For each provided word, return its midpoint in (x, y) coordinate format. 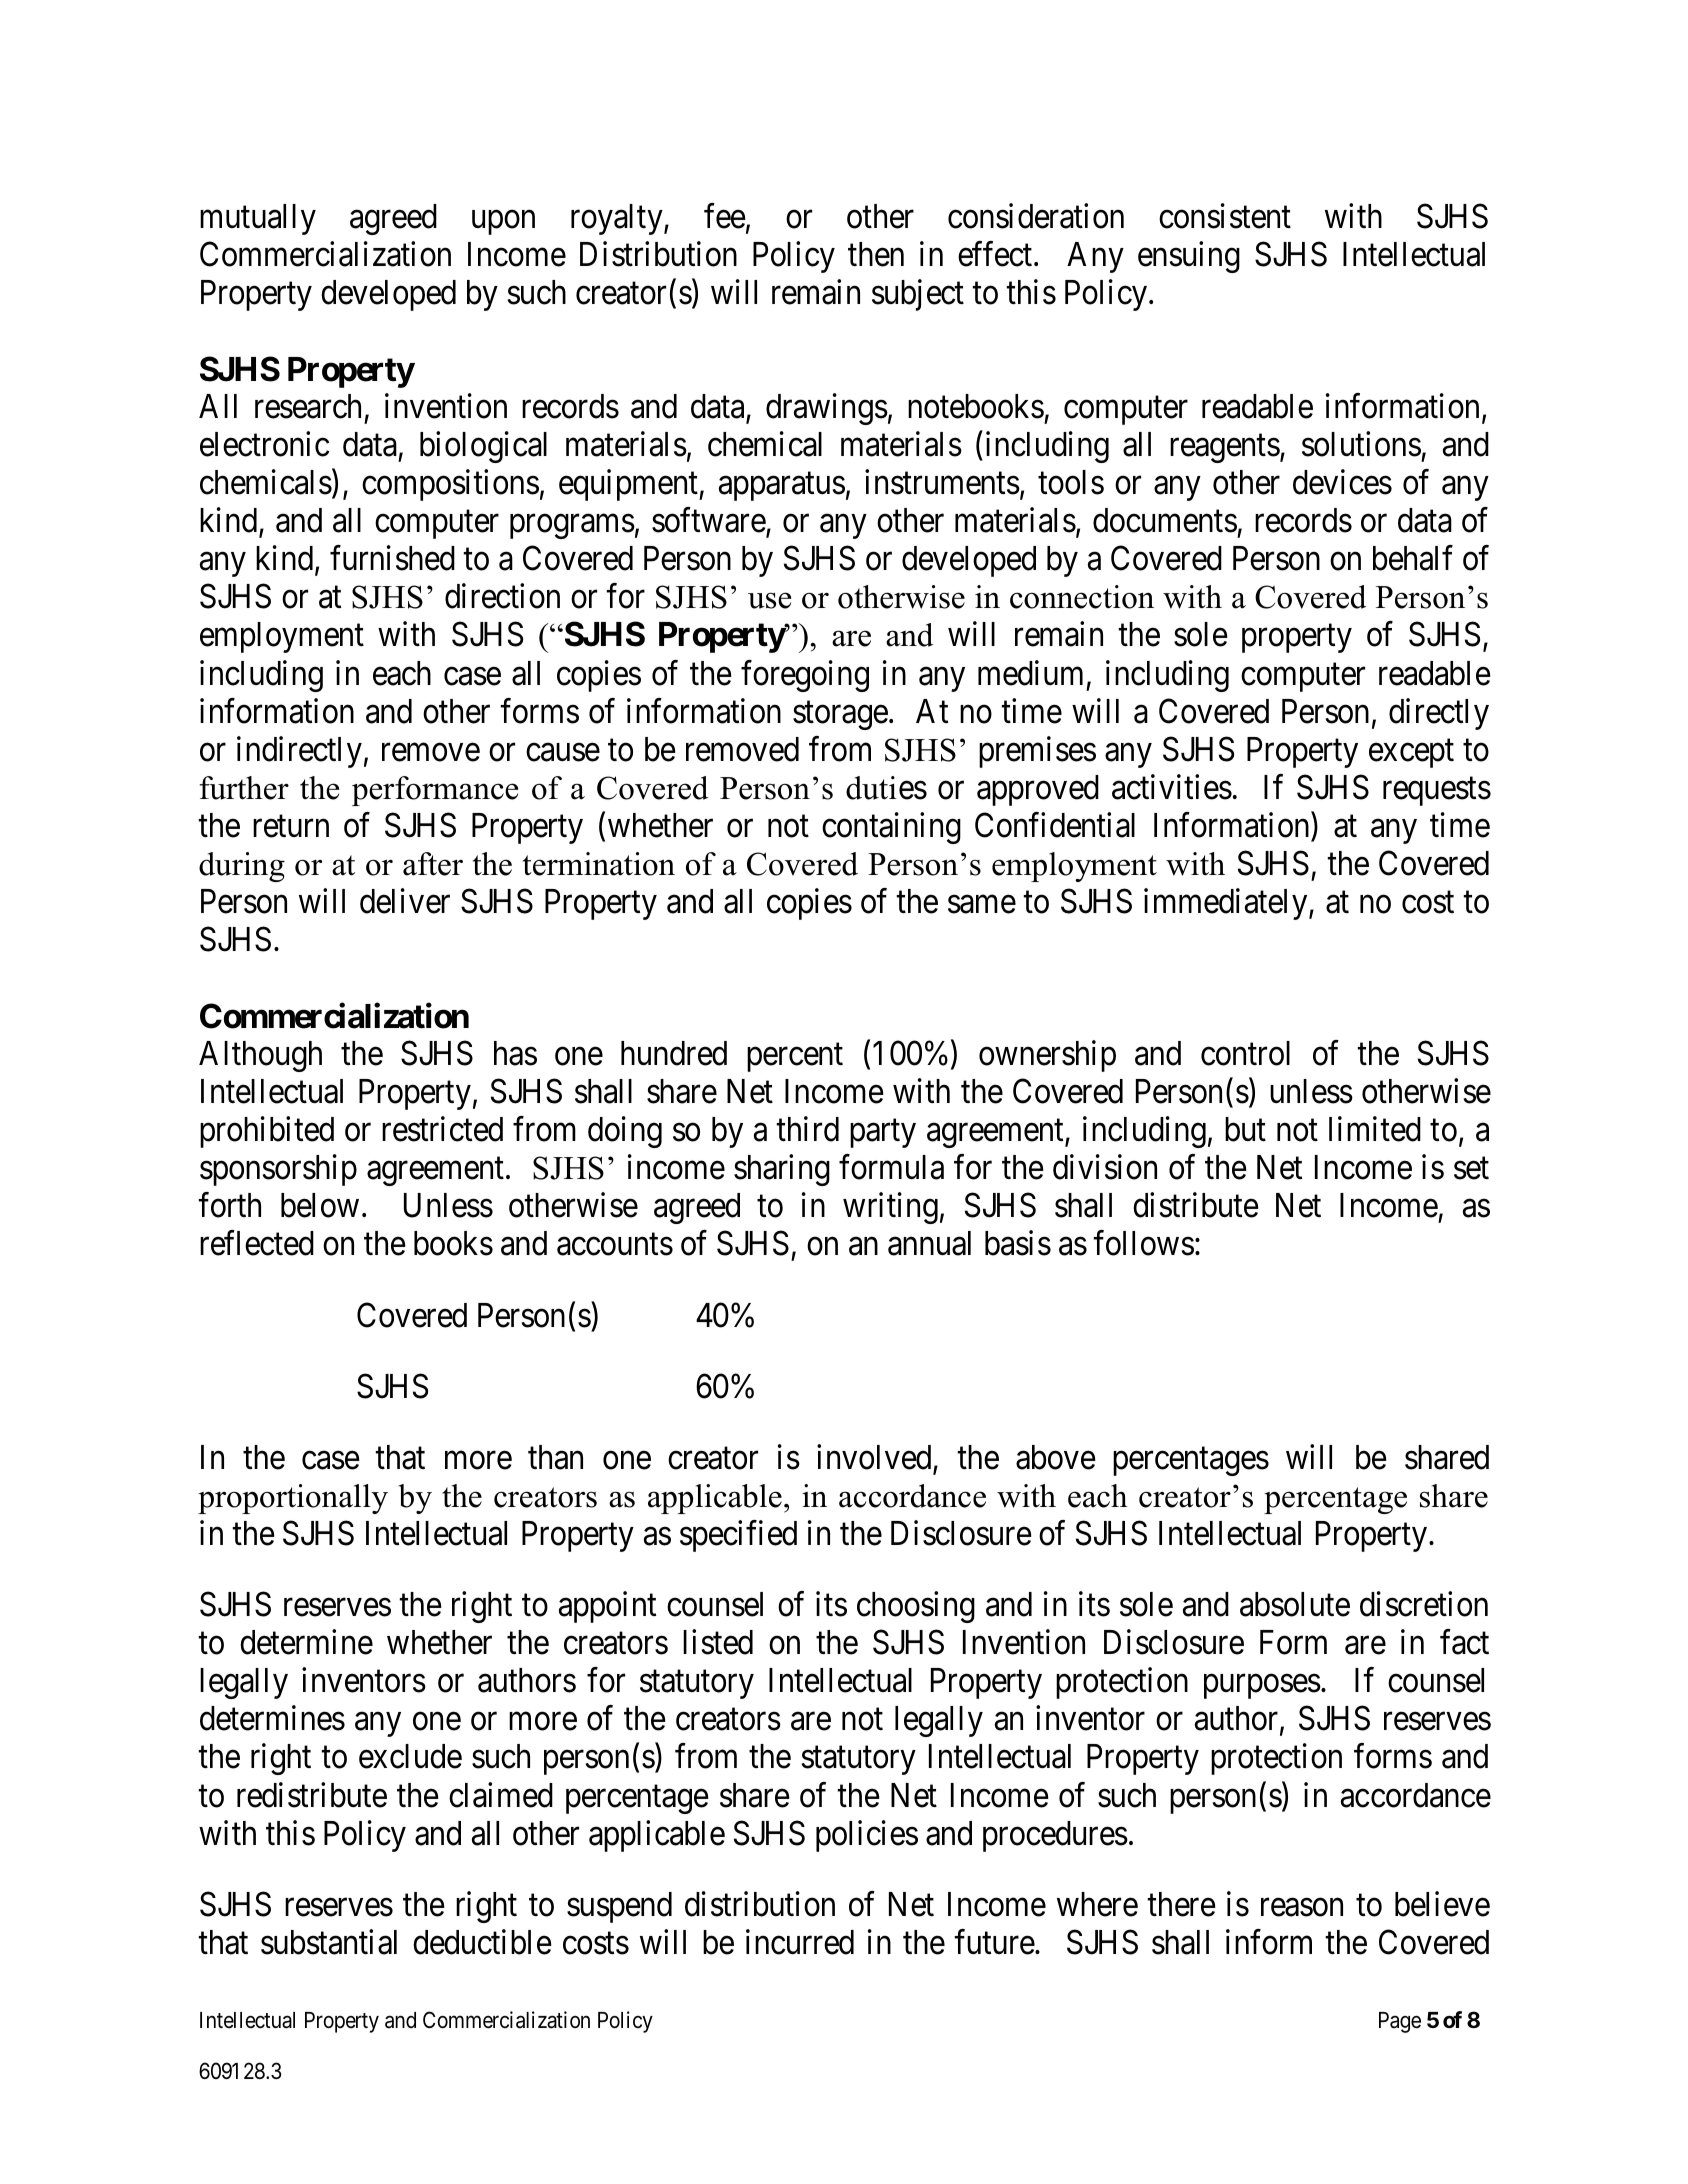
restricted (442, 1129)
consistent (1225, 216)
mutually (258, 219)
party (883, 1134)
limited (1375, 1129)
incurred (800, 1942)
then (876, 254)
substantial (329, 1942)
